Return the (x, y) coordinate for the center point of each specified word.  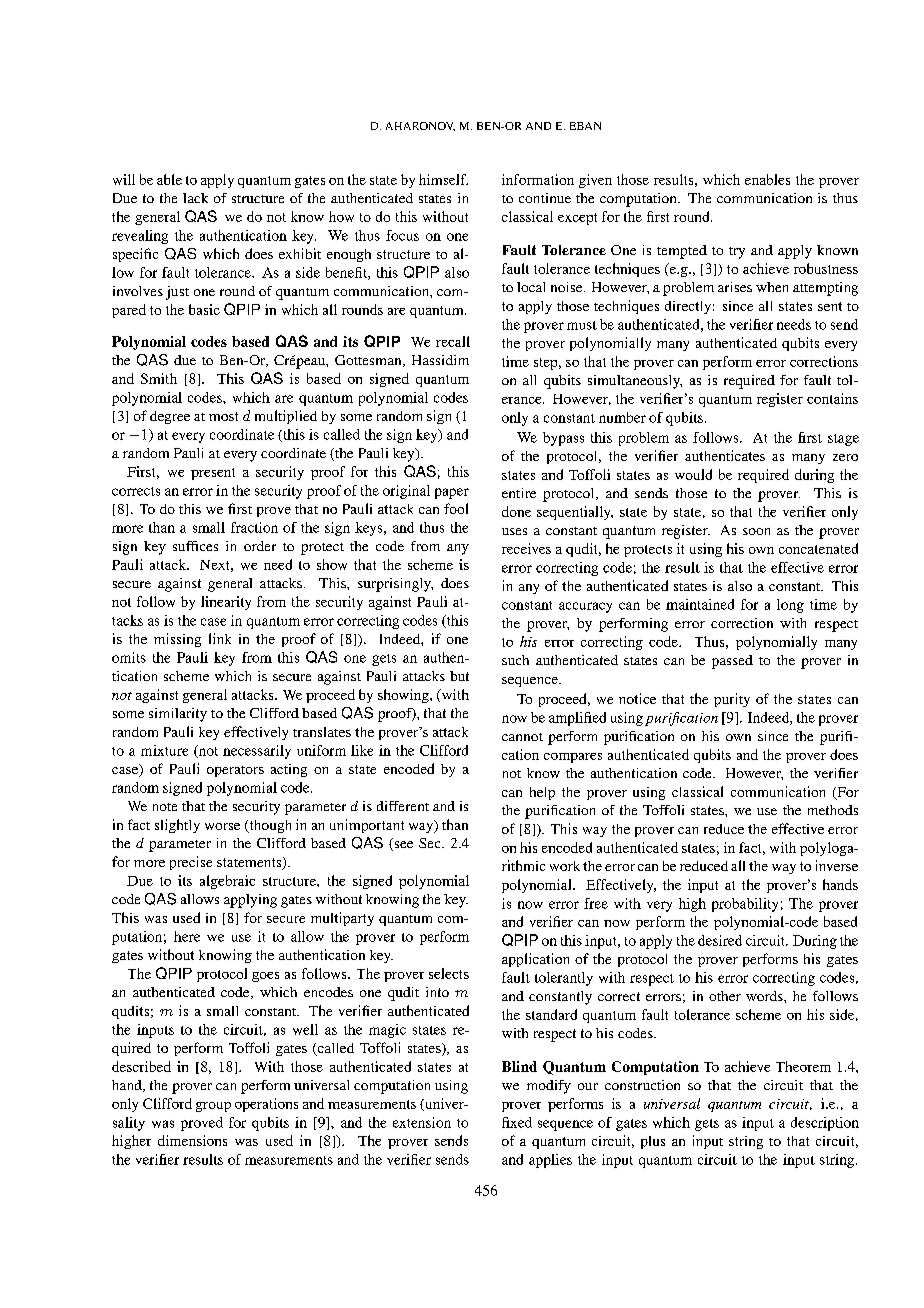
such (515, 660)
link (220, 638)
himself (443, 179)
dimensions (192, 1140)
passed (732, 662)
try (737, 253)
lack (195, 198)
